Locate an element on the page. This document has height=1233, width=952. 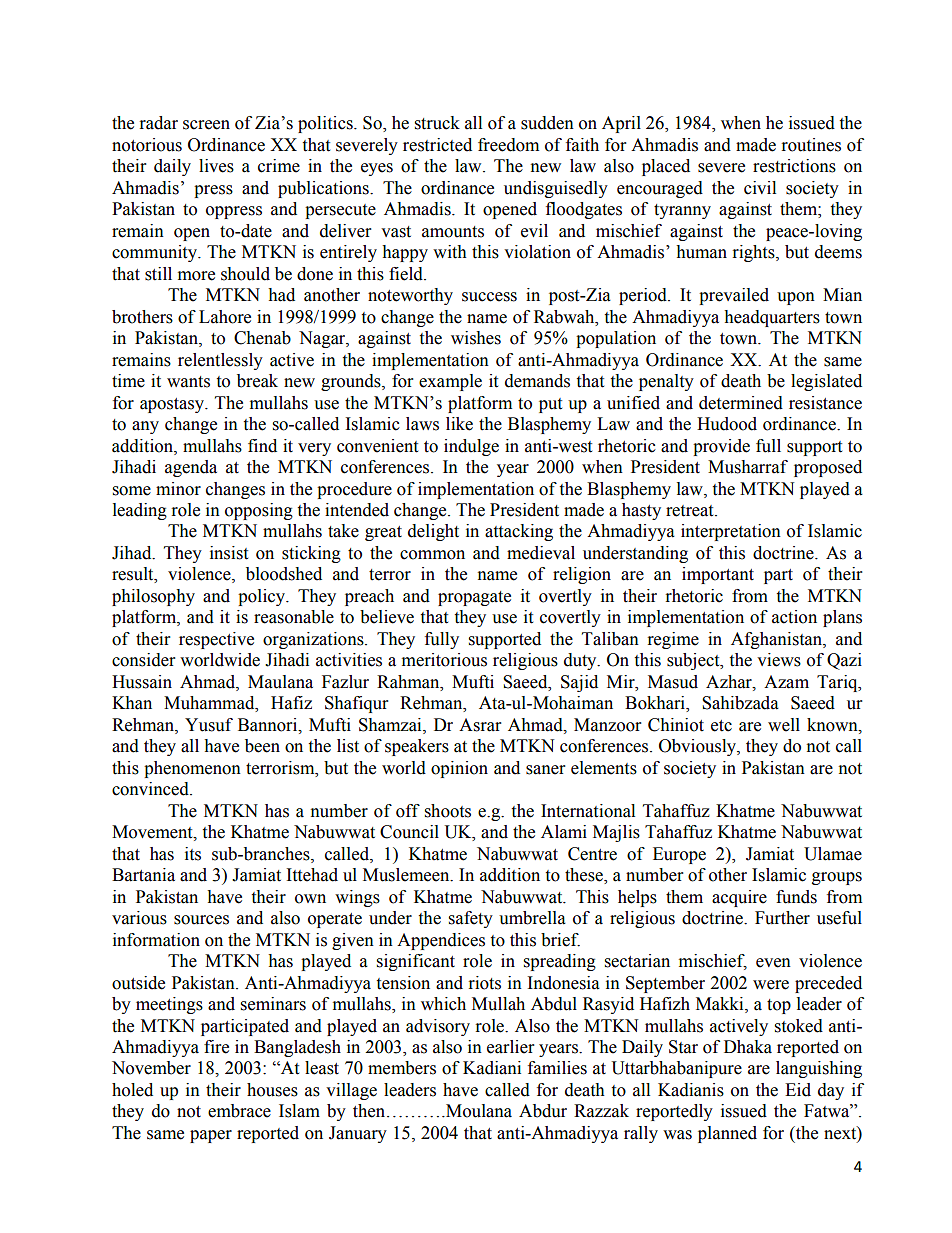
Musharraf is located at coordinates (748, 467).
